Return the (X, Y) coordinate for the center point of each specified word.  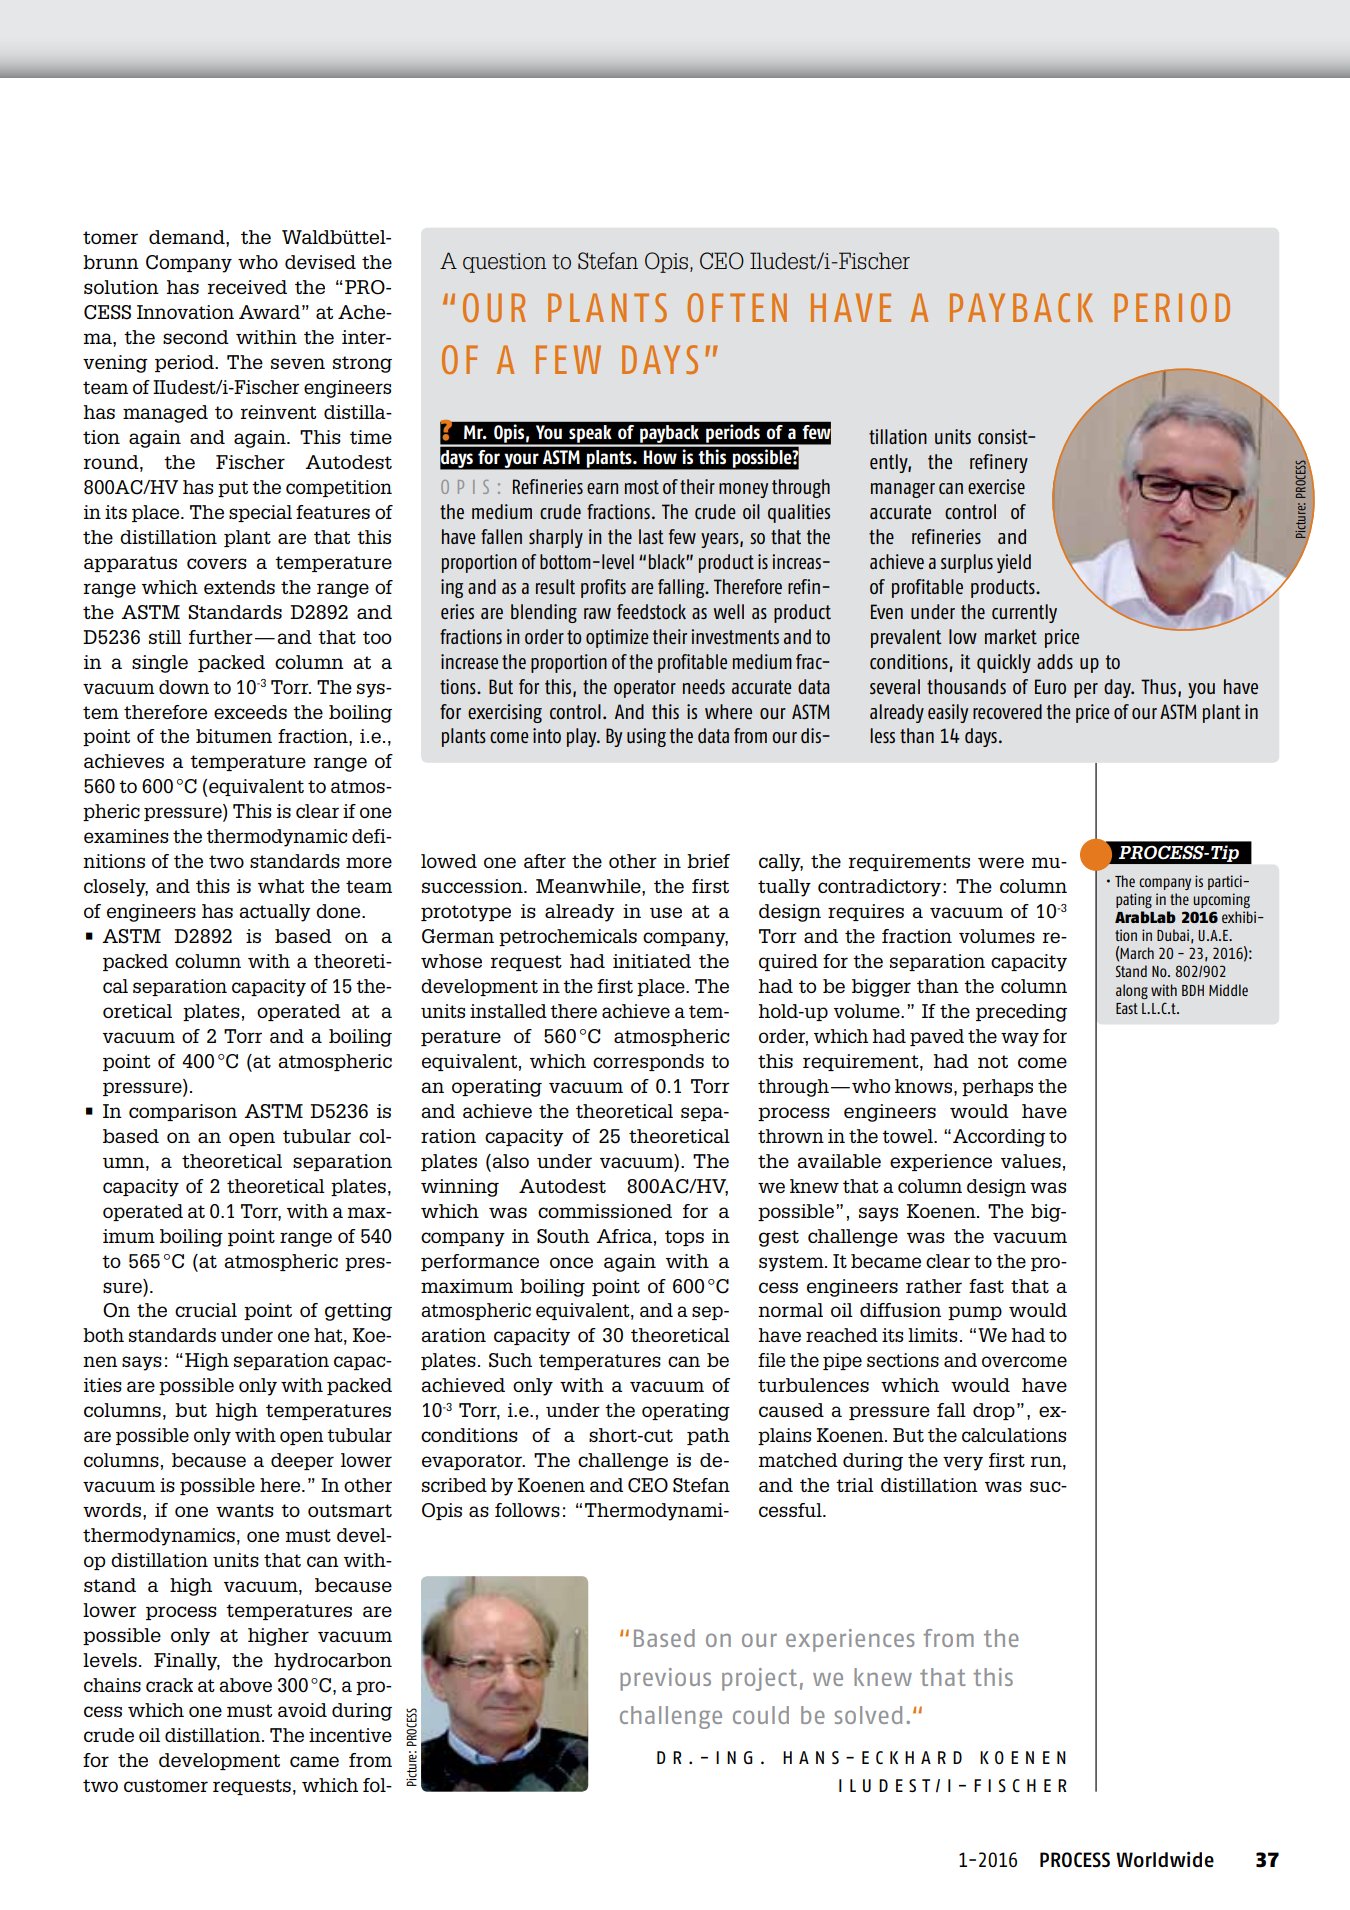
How (660, 457)
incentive (350, 1735)
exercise (996, 486)
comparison (183, 1112)
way (1020, 1039)
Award (269, 312)
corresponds (648, 1062)
